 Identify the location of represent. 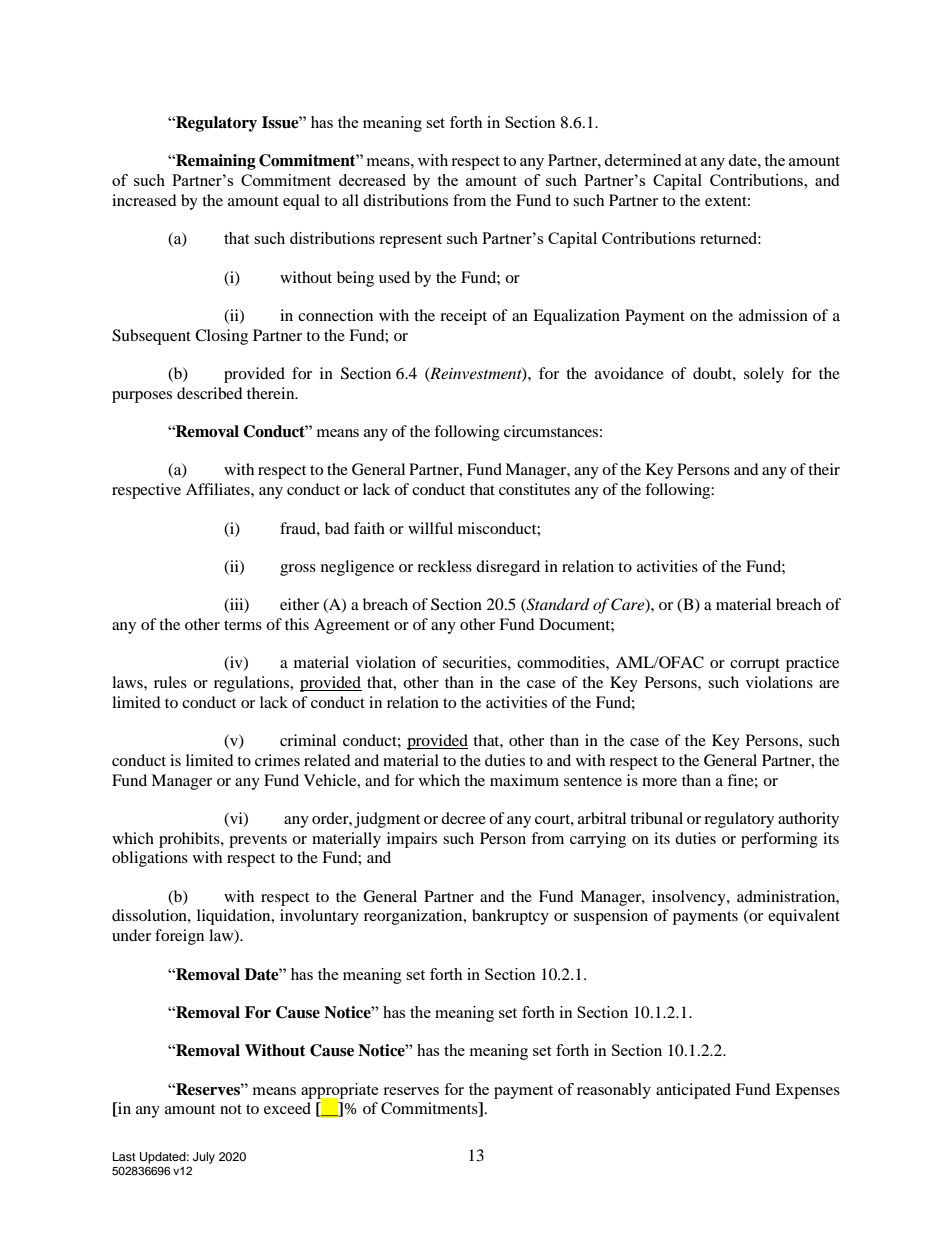
(410, 241).
